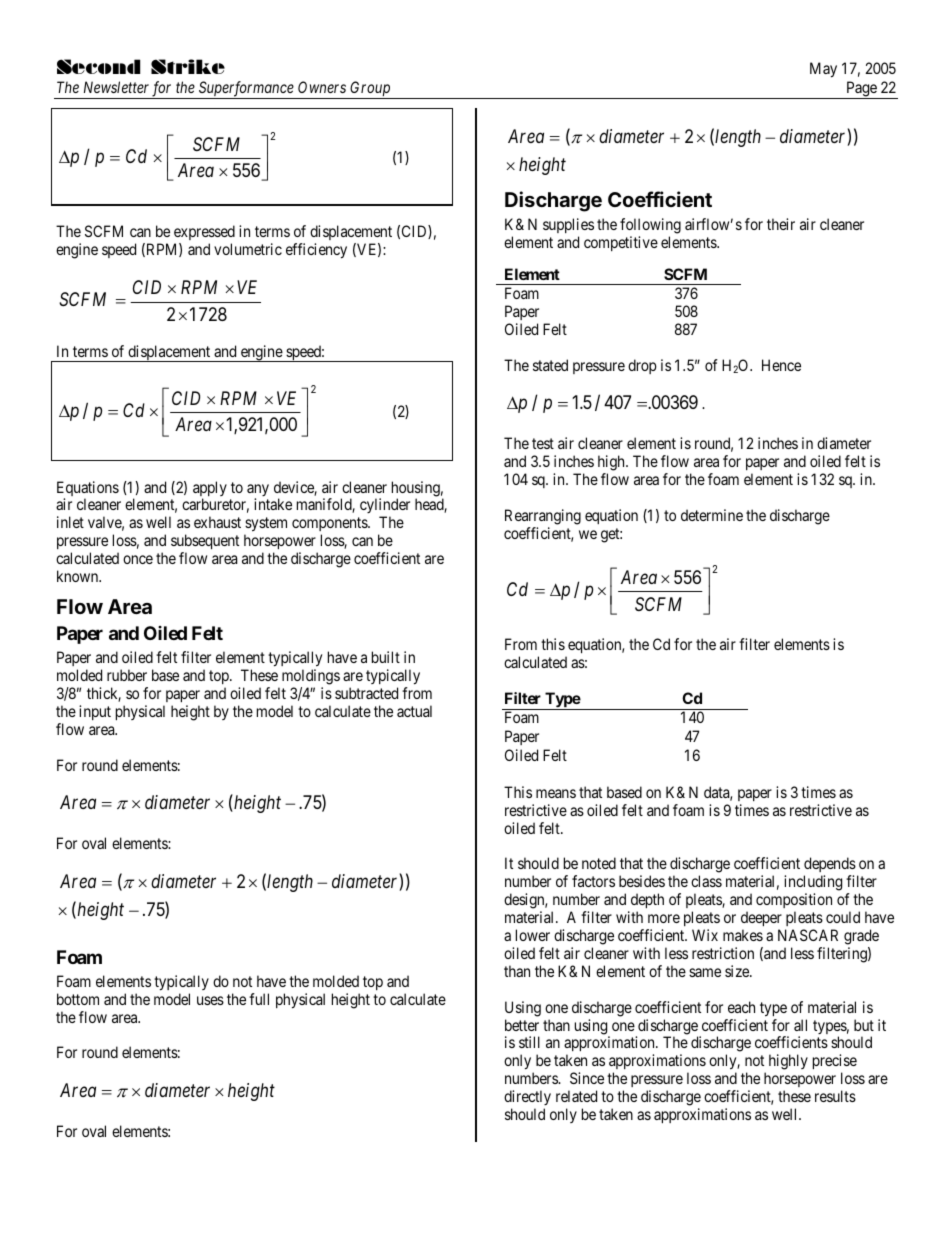 This screenshot has width=952, height=1233. Describe the element at coordinates (210, 490) in the screenshot. I see `apply` at that location.
